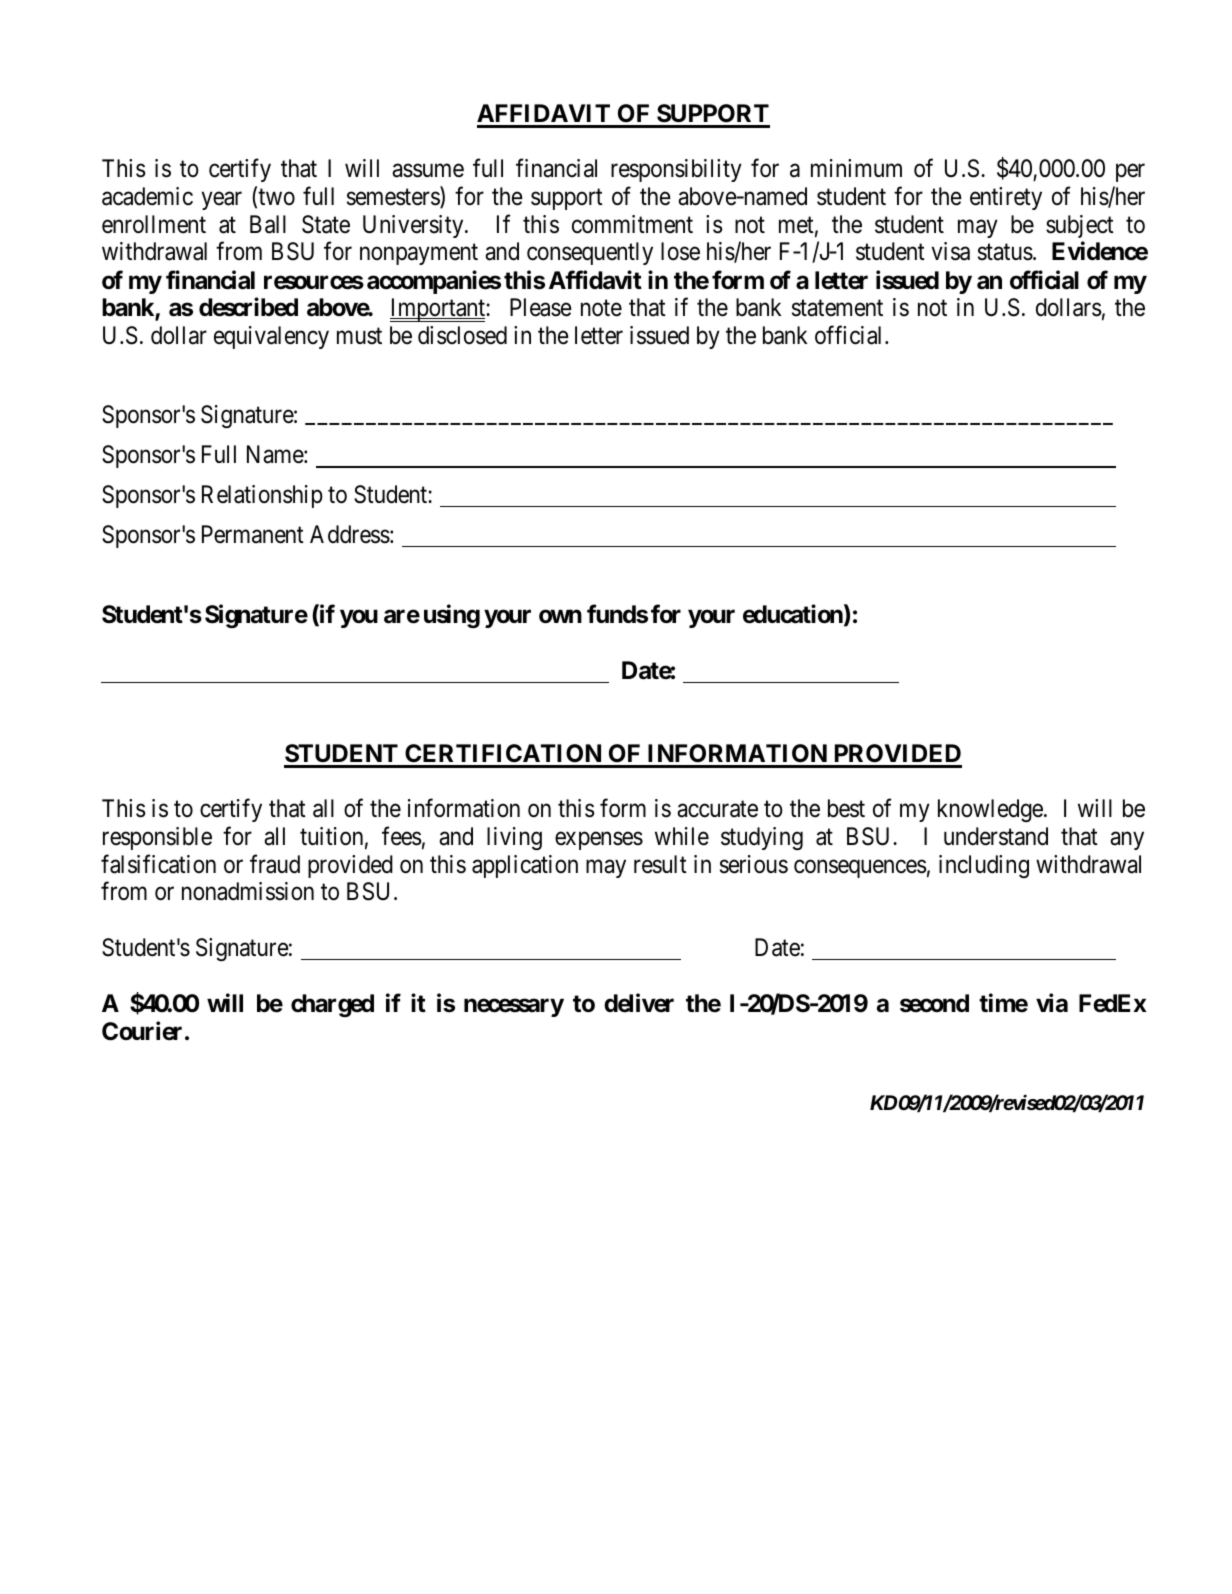 The height and width of the screenshot is (1594, 1232). Describe the element at coordinates (276, 197) in the screenshot. I see `two` at that location.
